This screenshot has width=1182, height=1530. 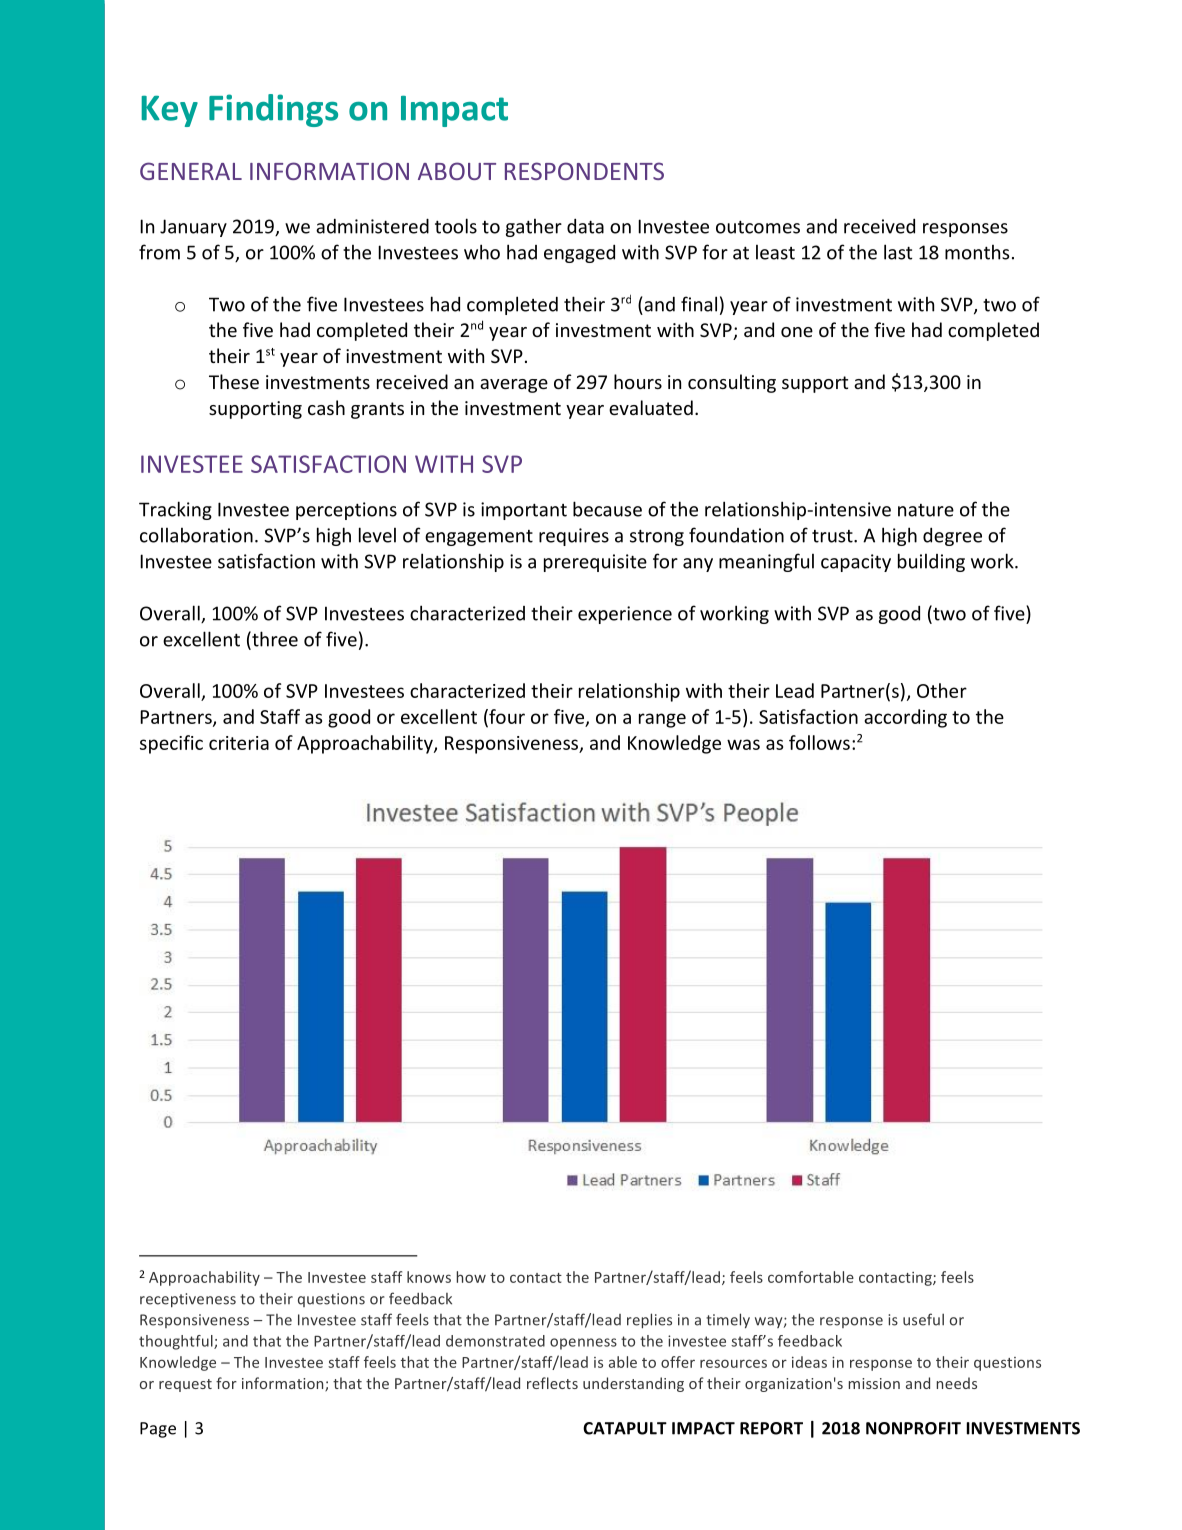 I want to click on capacity, so click(x=856, y=563).
